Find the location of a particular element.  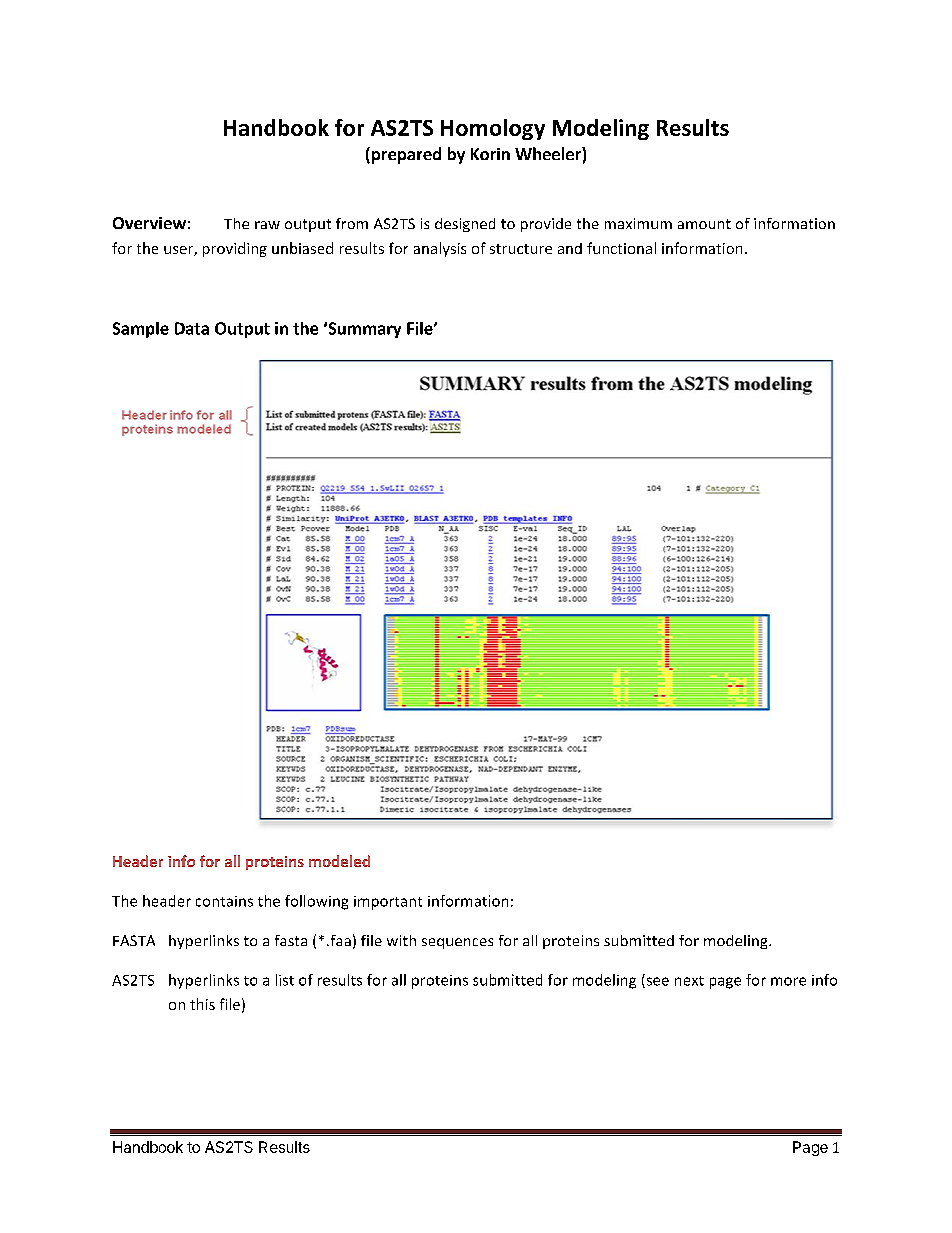

sequences is located at coordinates (457, 943).
